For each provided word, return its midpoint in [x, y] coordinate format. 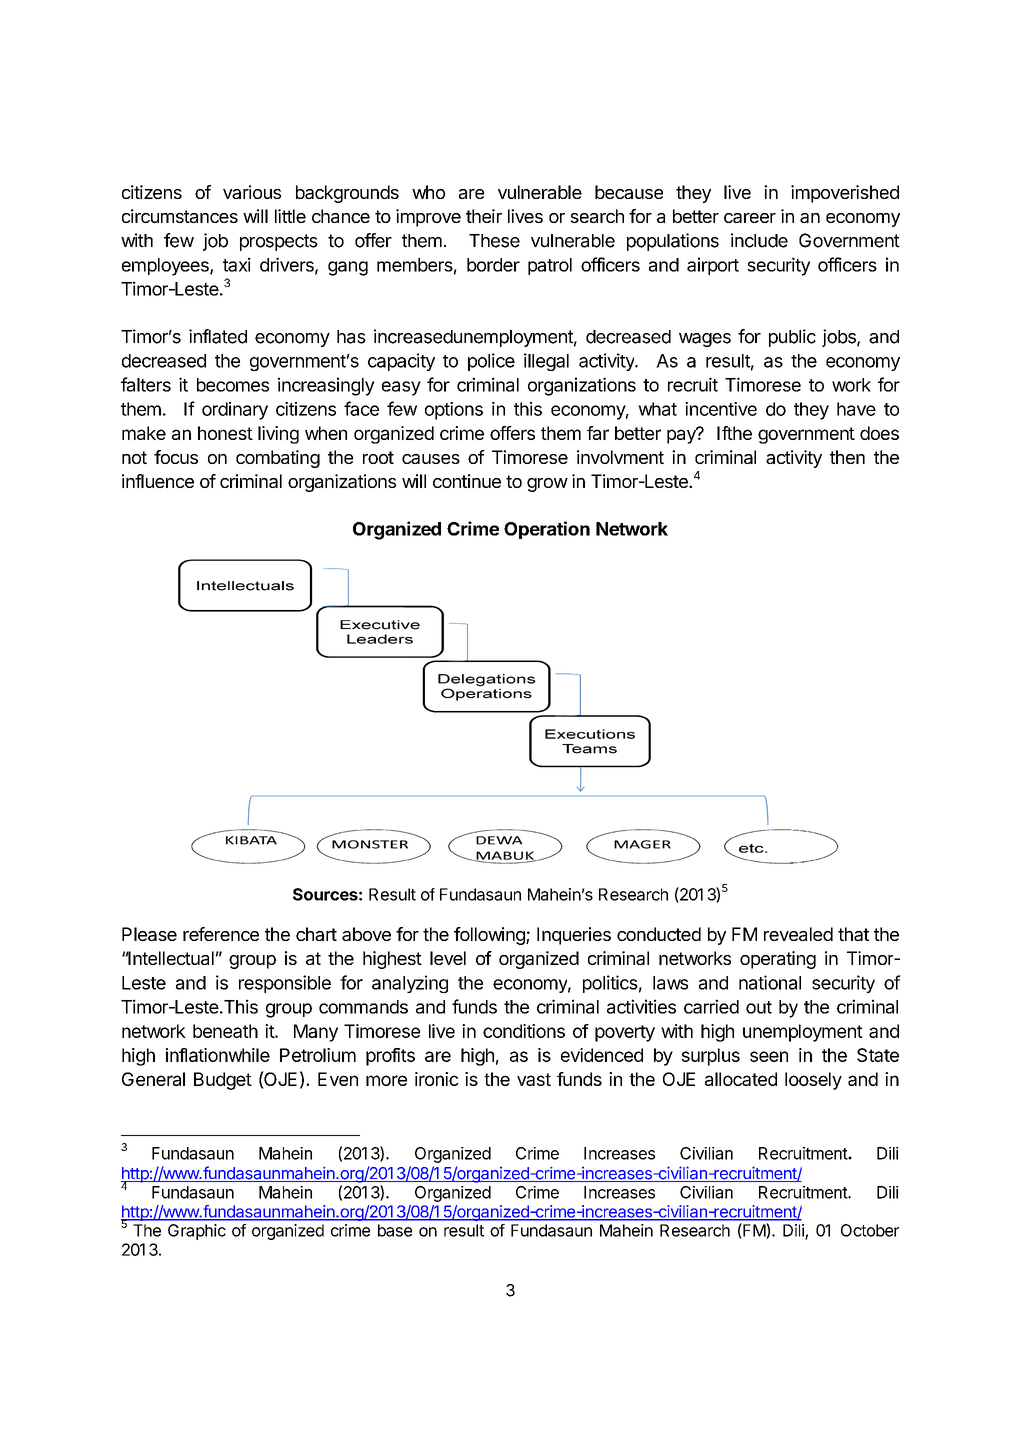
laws [670, 983]
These [494, 241]
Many [316, 1033]
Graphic [197, 1232]
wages [705, 340]
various [252, 192]
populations [673, 242]
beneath [225, 1031]
